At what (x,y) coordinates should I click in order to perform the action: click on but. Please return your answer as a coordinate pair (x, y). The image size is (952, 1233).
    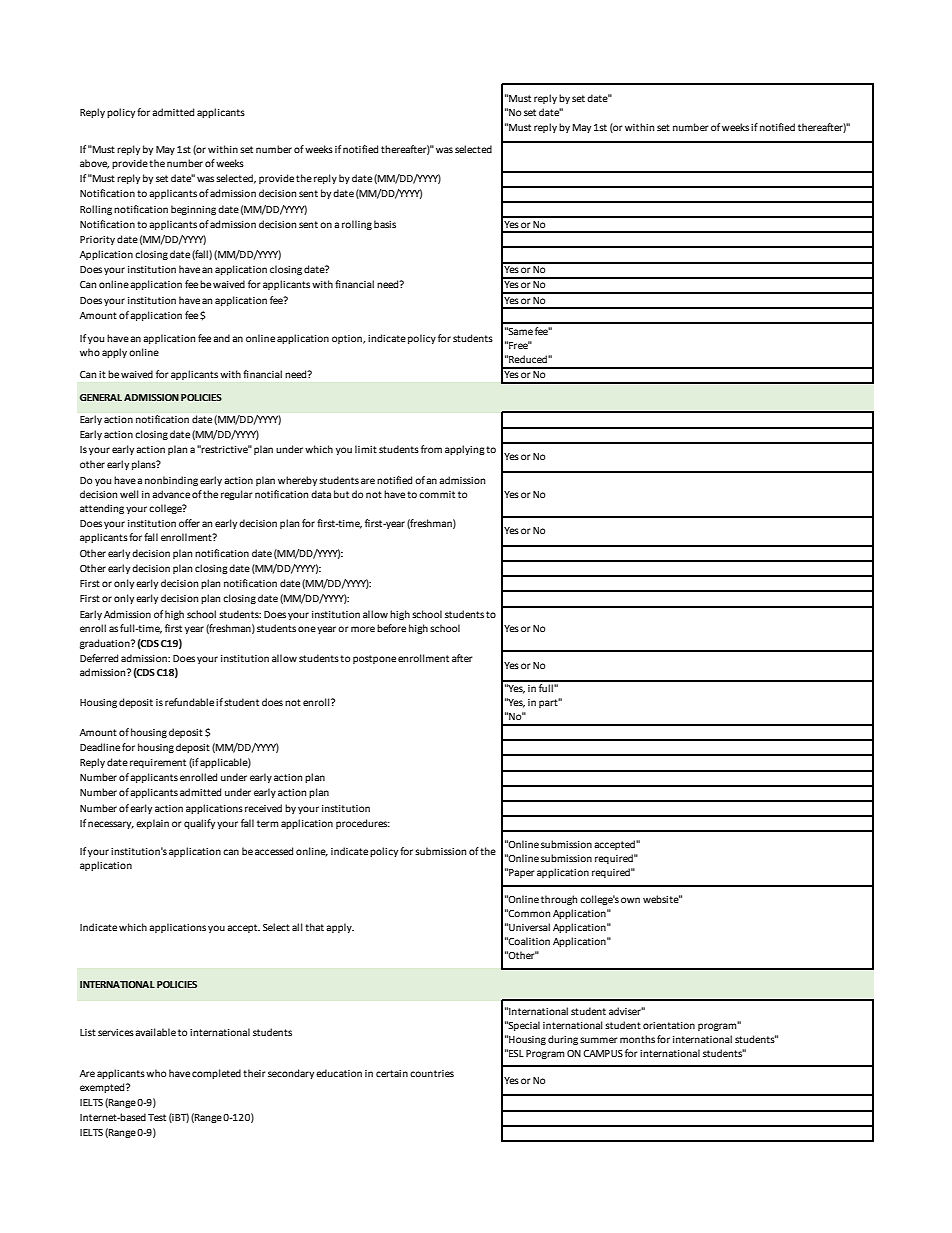
    Looking at the image, I should click on (341, 494).
